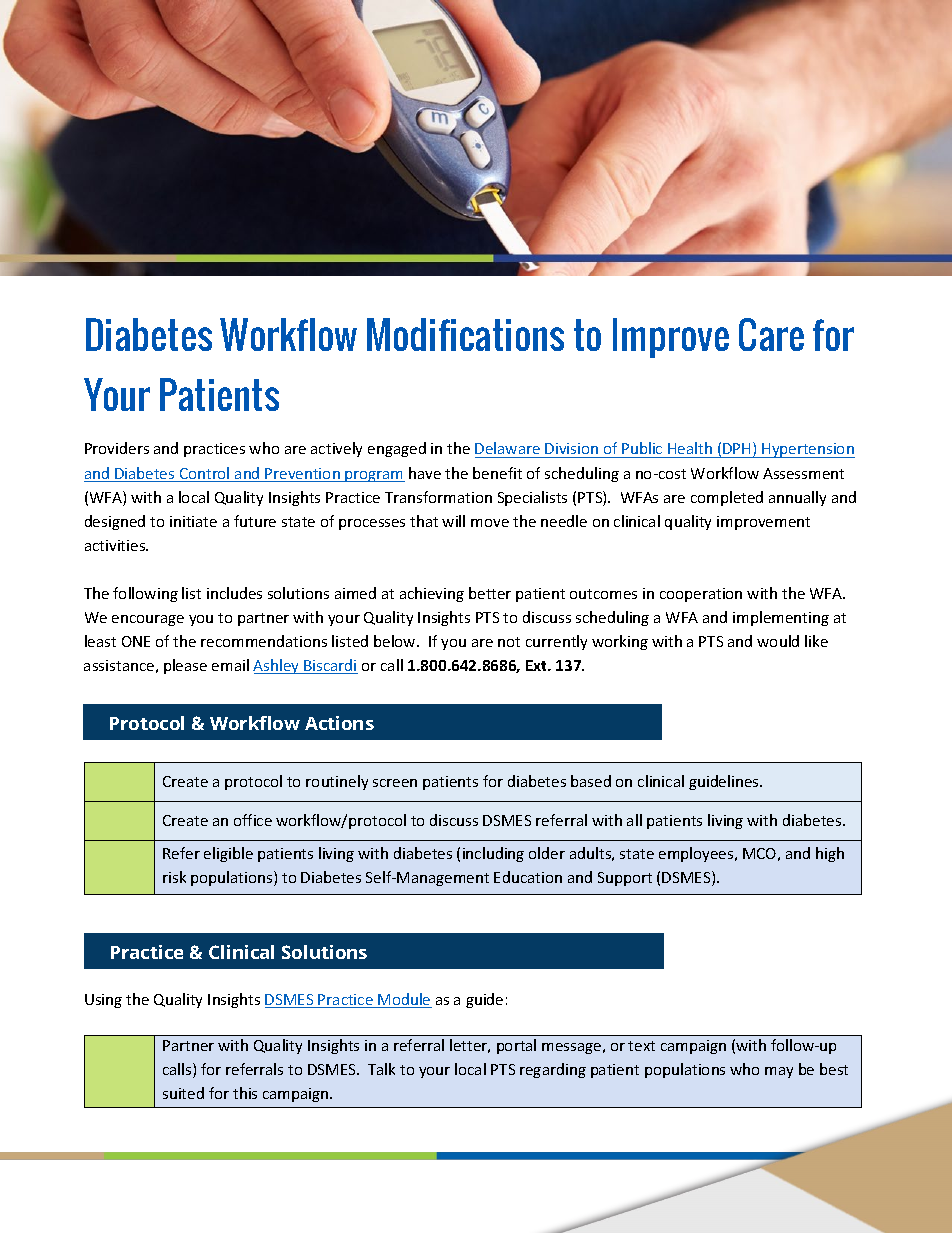  What do you see at coordinates (528, 877) in the screenshot?
I see `Education` at bounding box center [528, 877].
